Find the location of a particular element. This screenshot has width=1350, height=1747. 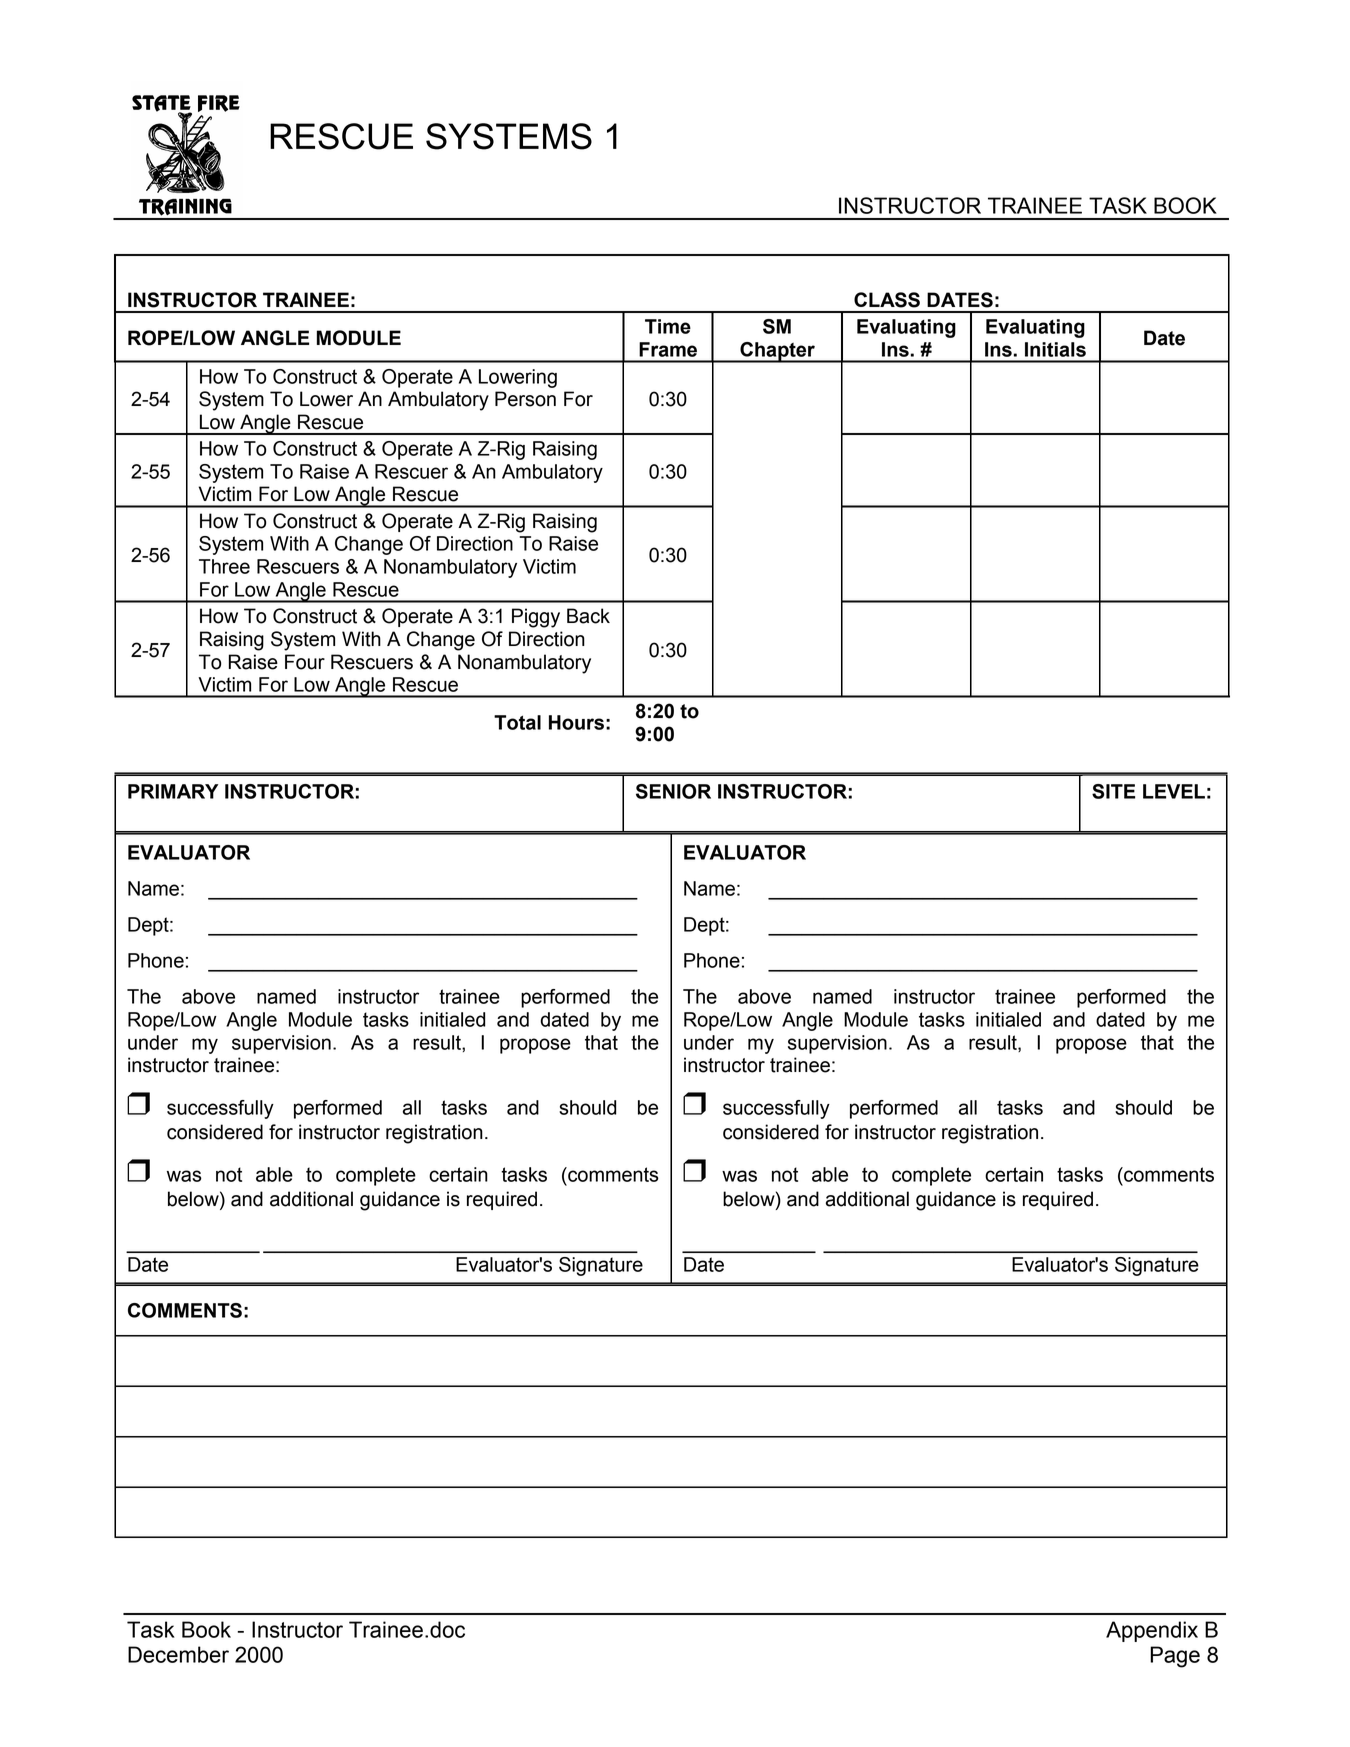

Frame is located at coordinates (668, 349).
